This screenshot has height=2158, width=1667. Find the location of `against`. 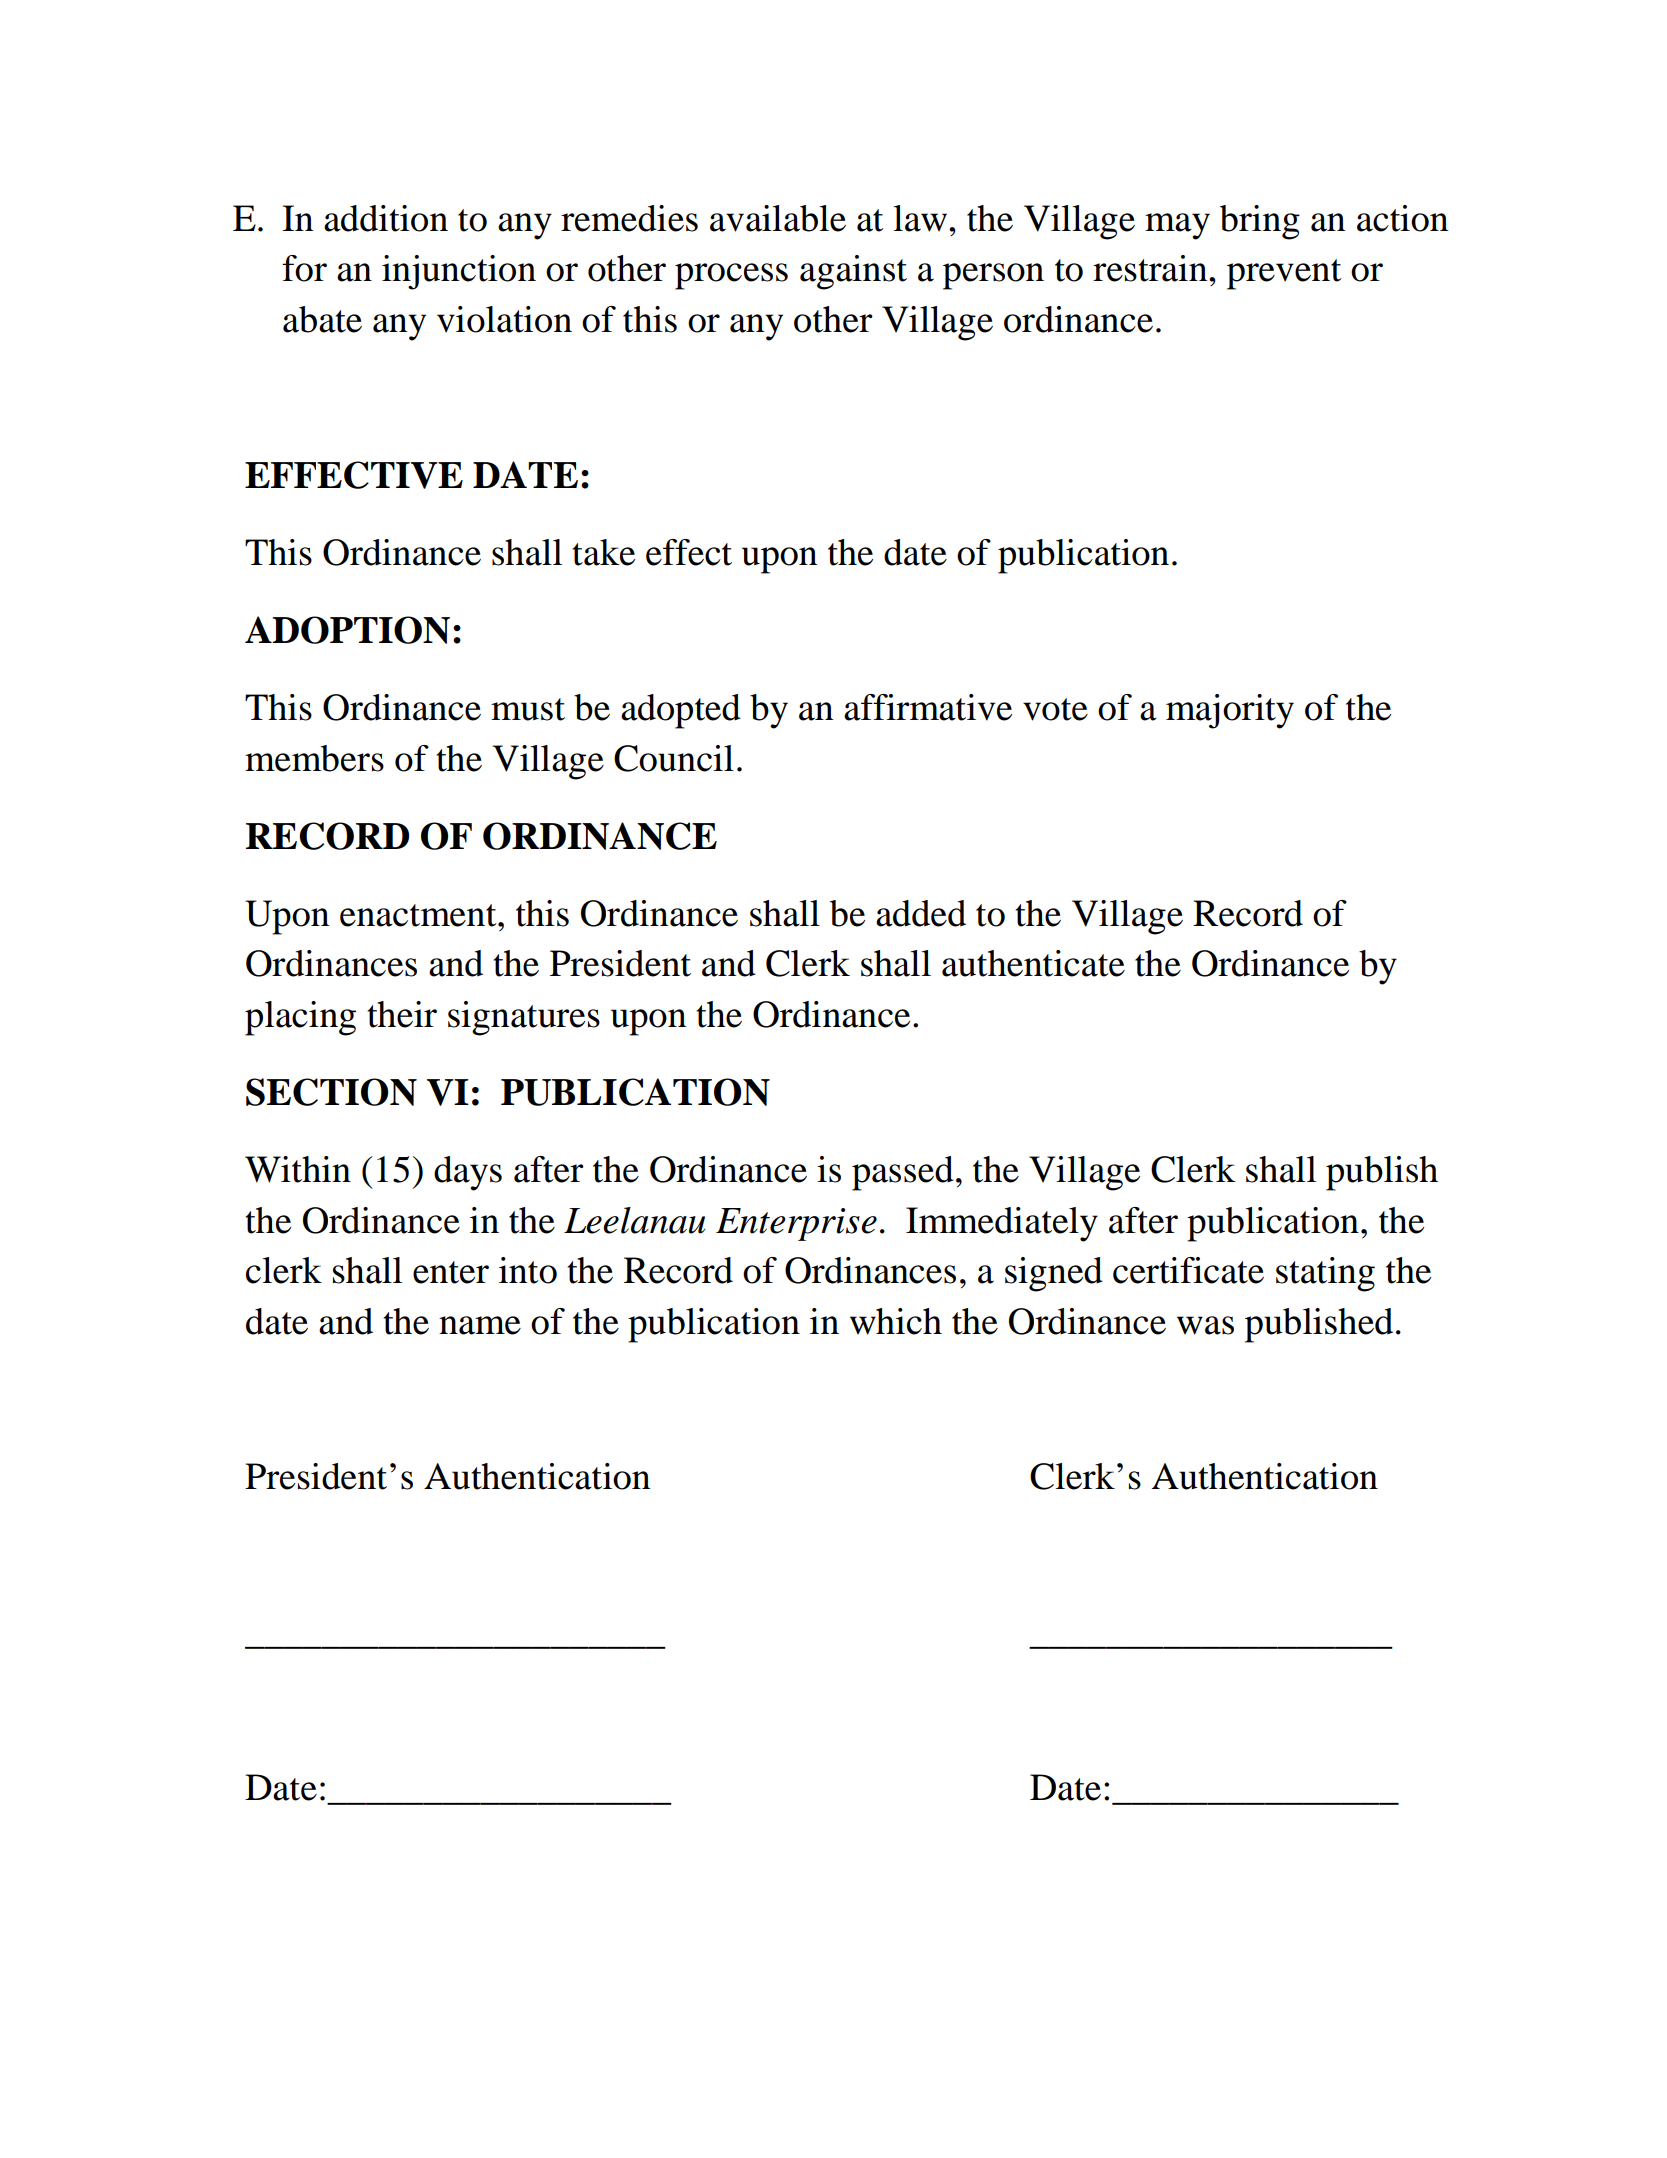

against is located at coordinates (853, 272).
